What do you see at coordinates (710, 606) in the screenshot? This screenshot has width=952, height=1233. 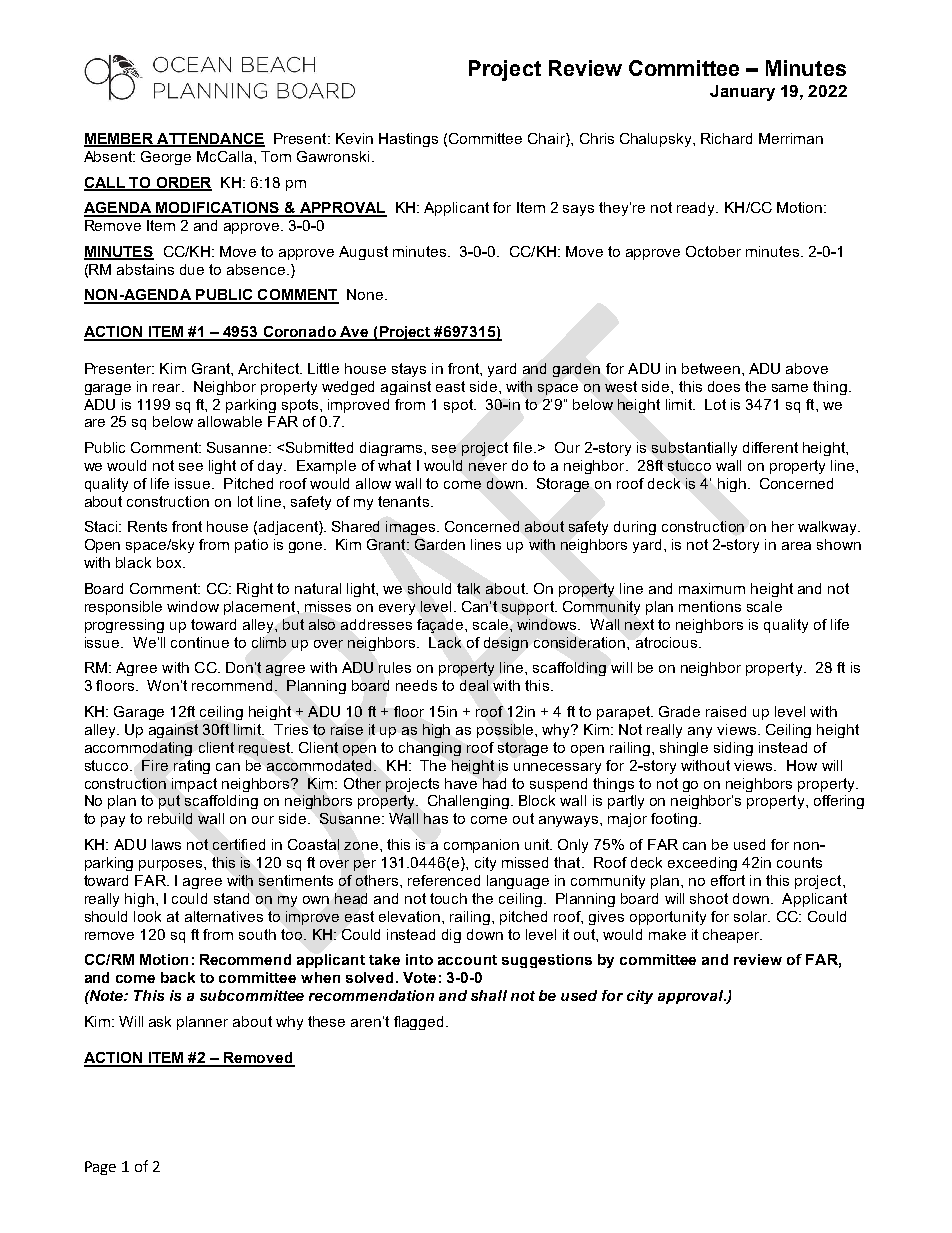 I see `mentions` at bounding box center [710, 606].
